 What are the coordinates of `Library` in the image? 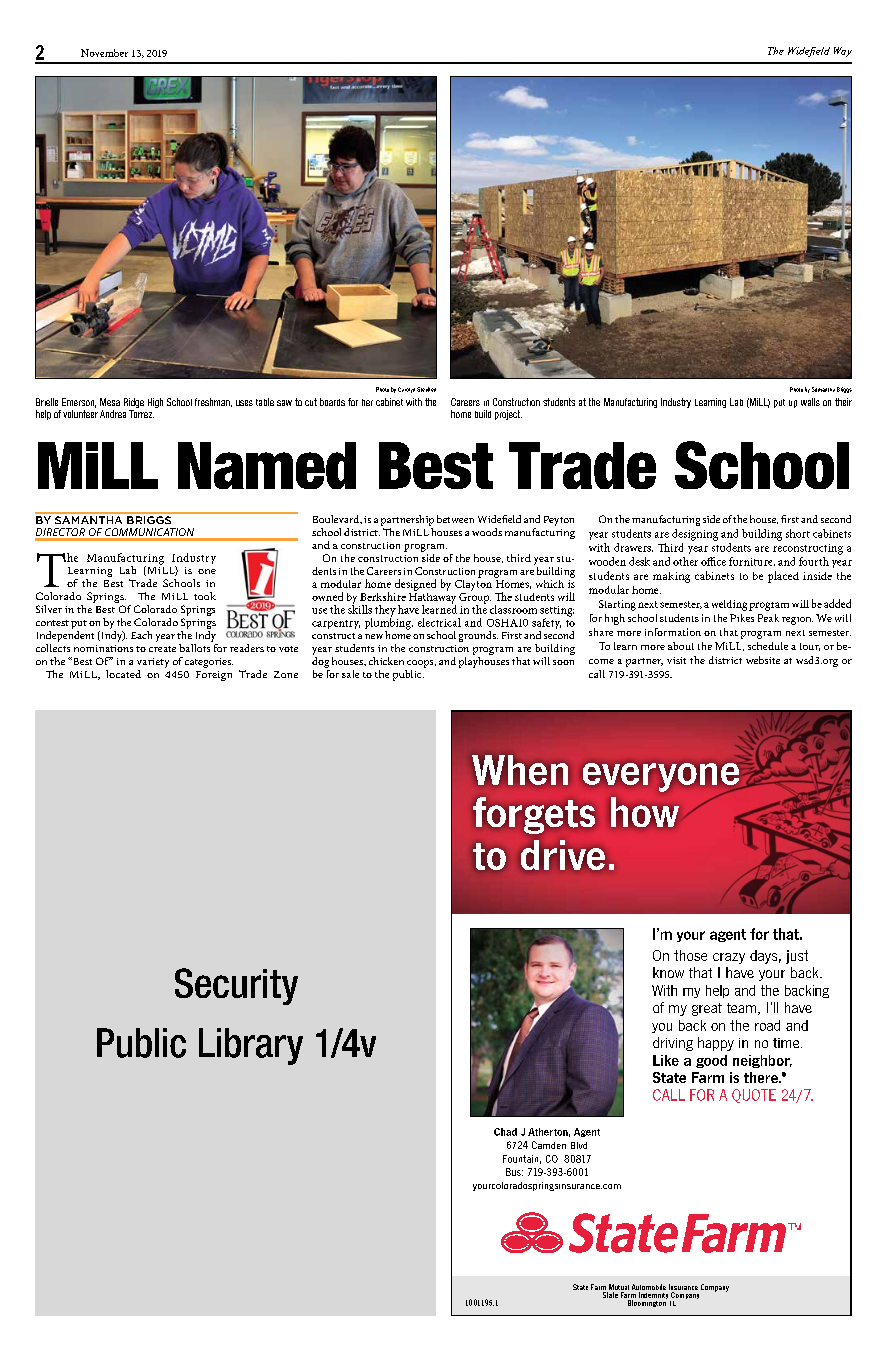 It's located at (251, 1046).
